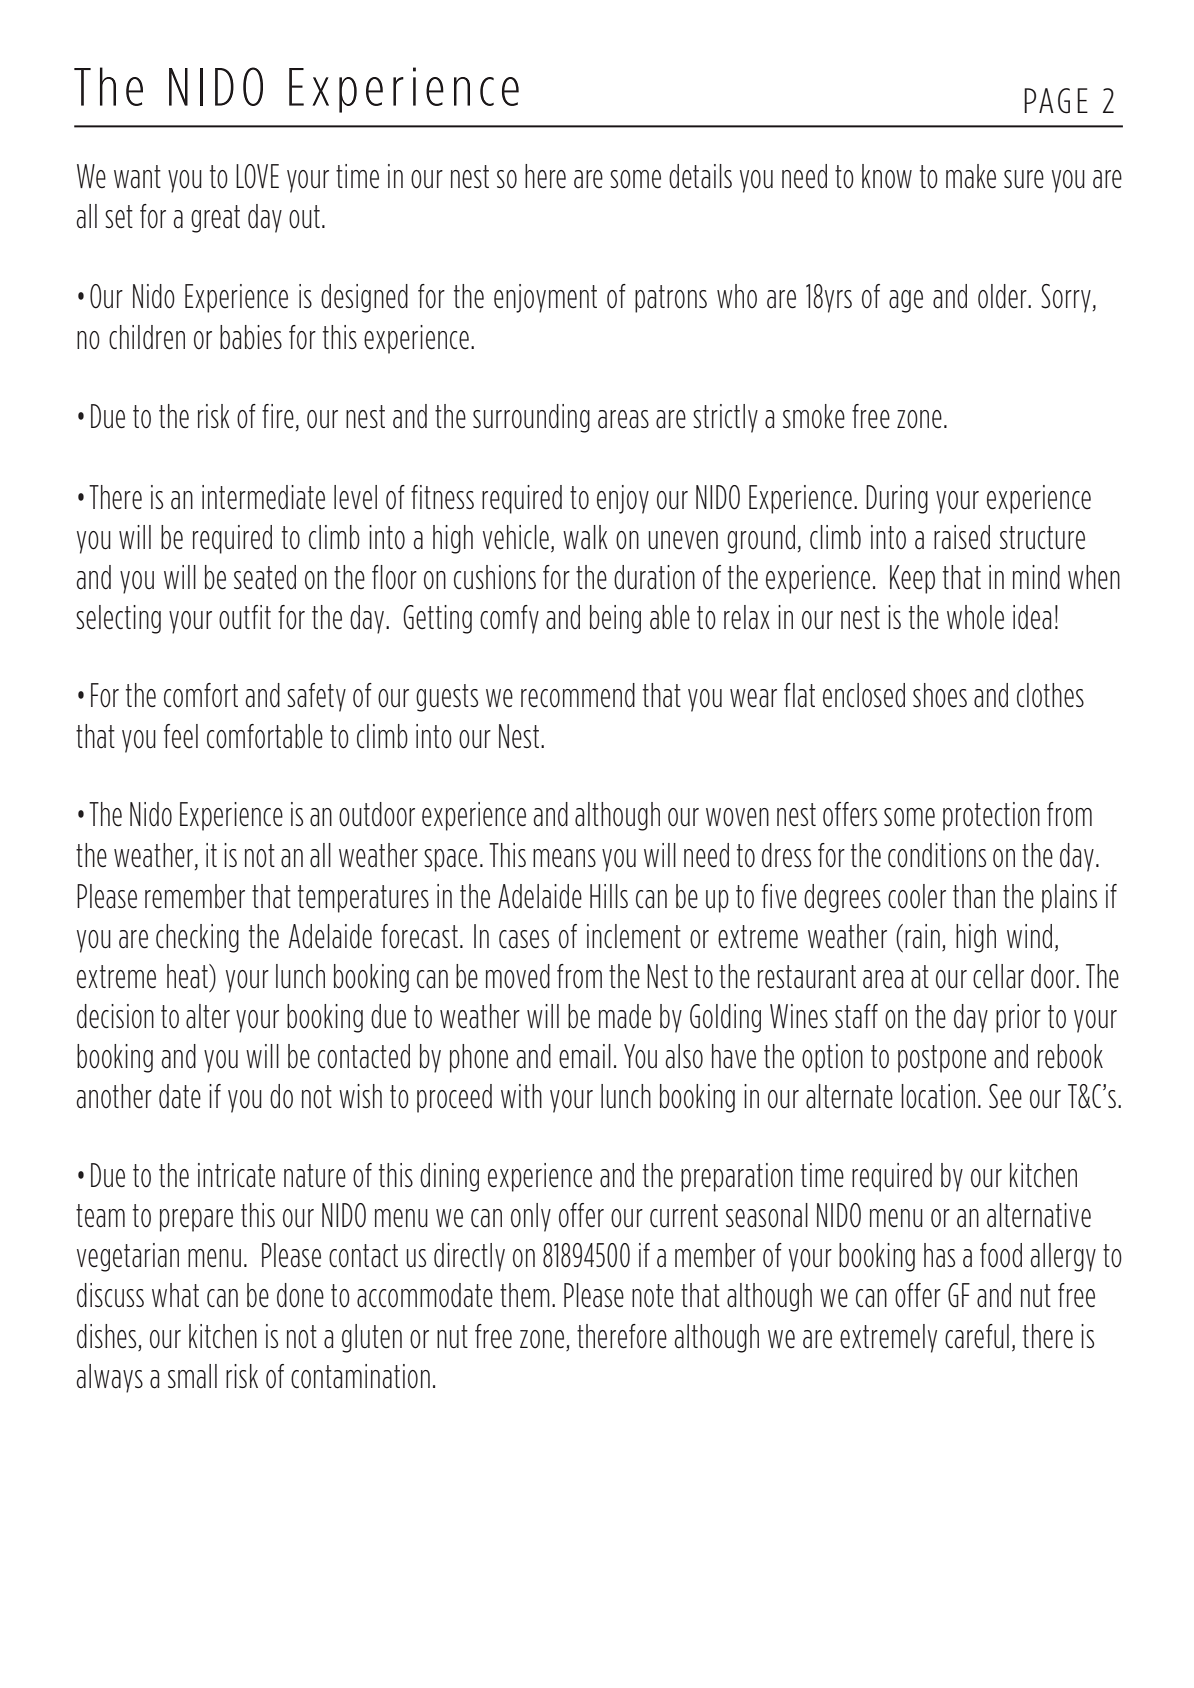 The height and width of the screenshot is (1688, 1194). I want to click on heat, so click(188, 976).
